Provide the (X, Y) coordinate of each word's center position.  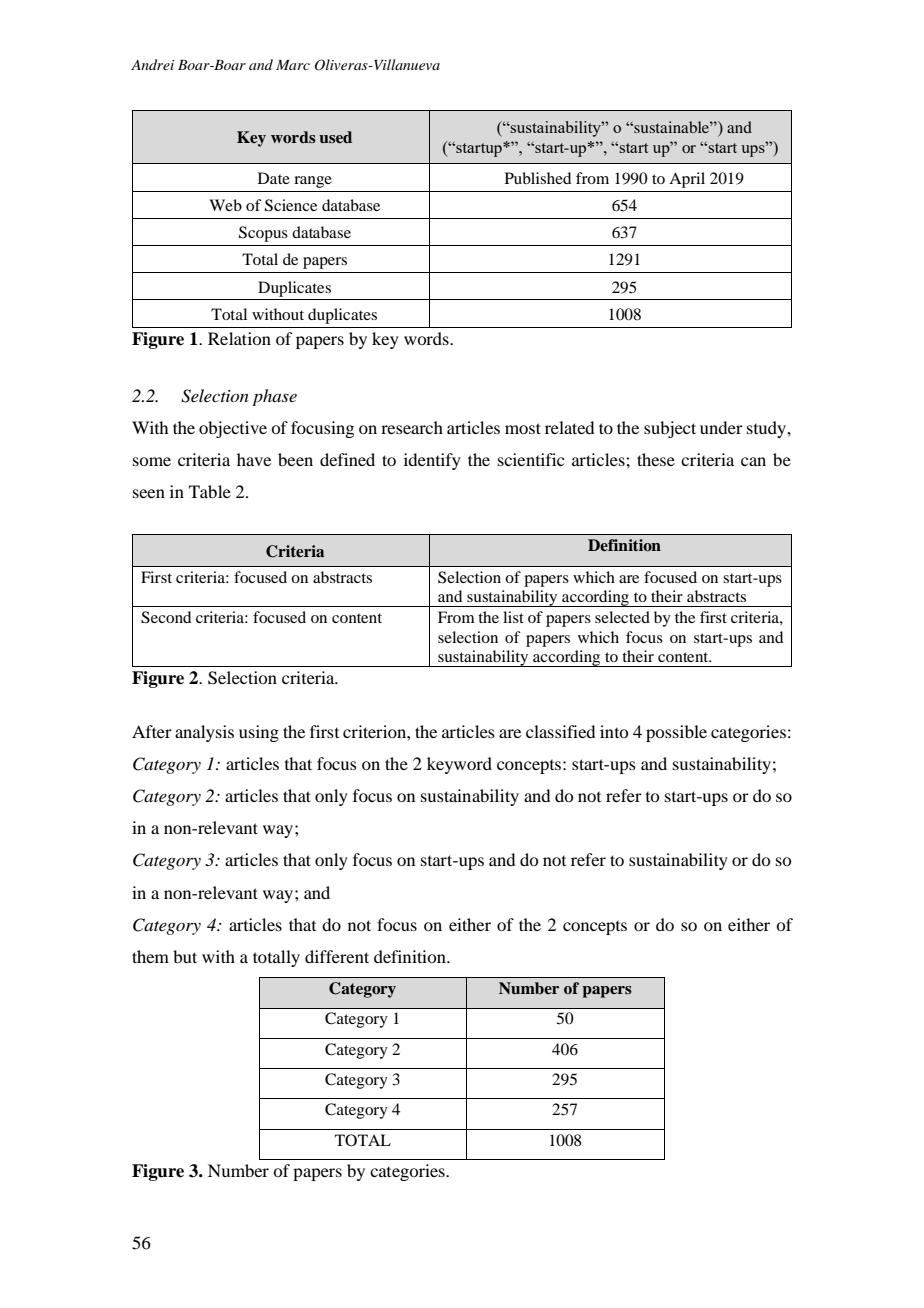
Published (538, 178)
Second (166, 617)
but (185, 956)
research (412, 427)
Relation (239, 338)
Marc (293, 65)
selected (622, 617)
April (687, 180)
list (513, 617)
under (721, 427)
